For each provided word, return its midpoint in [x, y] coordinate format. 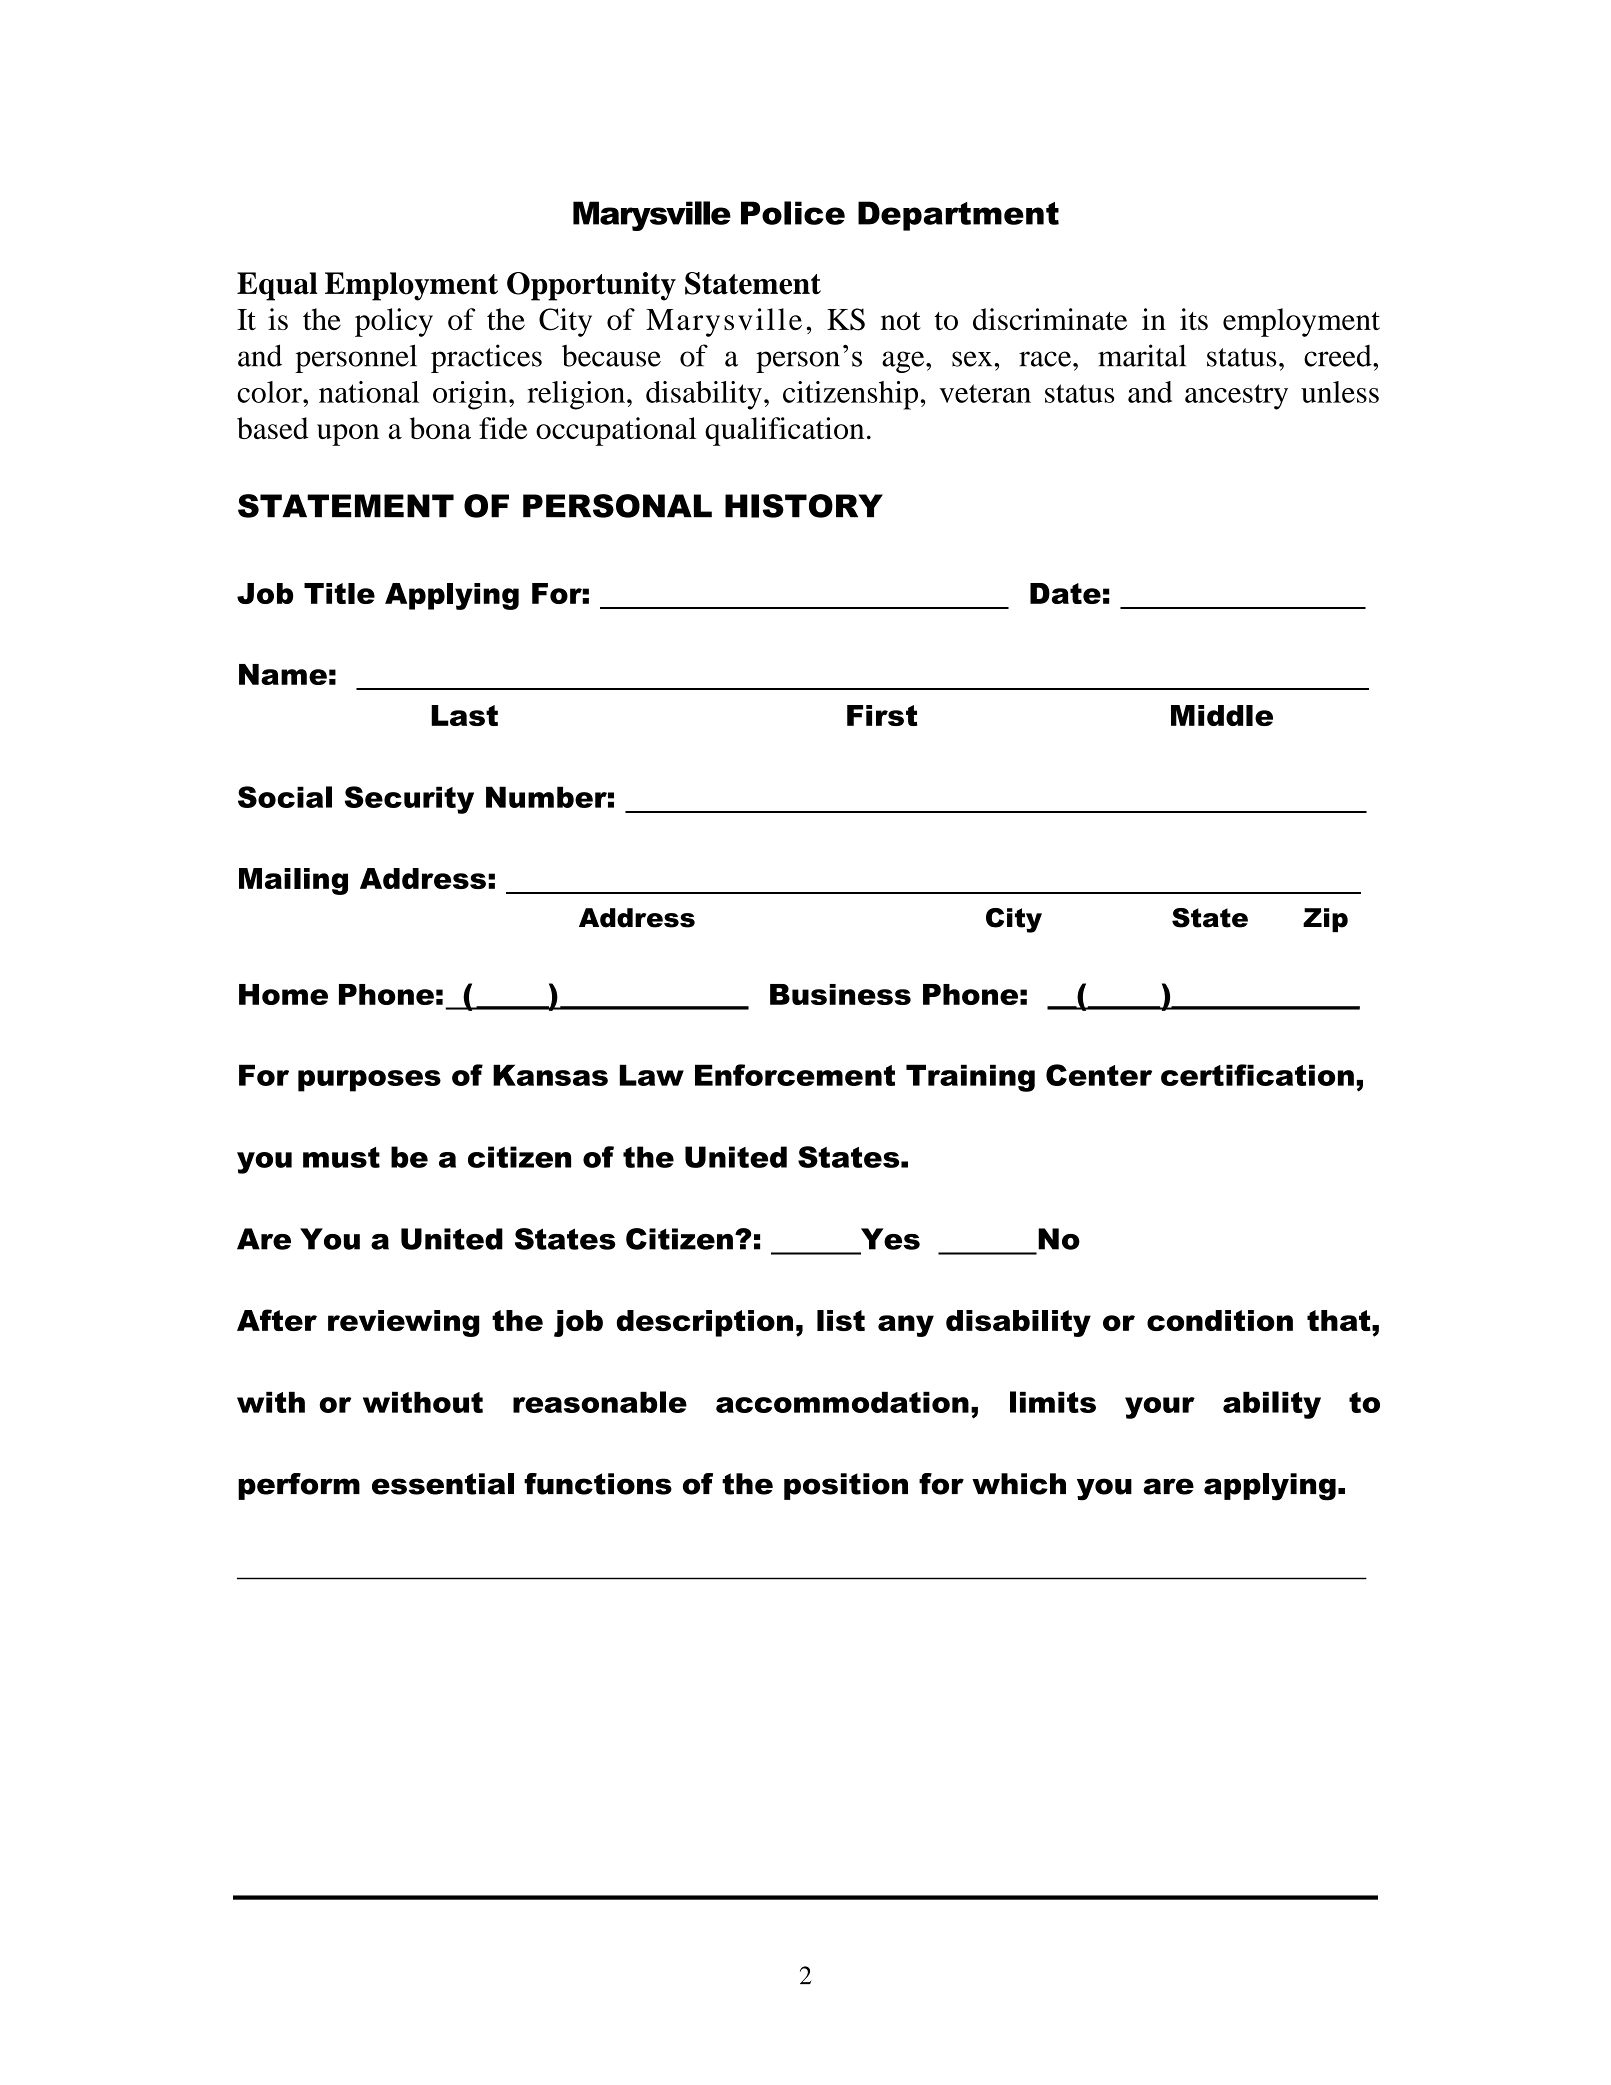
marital [1142, 355]
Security [409, 800]
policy [394, 322]
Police [793, 213]
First [882, 715]
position [846, 1486]
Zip [1325, 920]
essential [443, 1484]
